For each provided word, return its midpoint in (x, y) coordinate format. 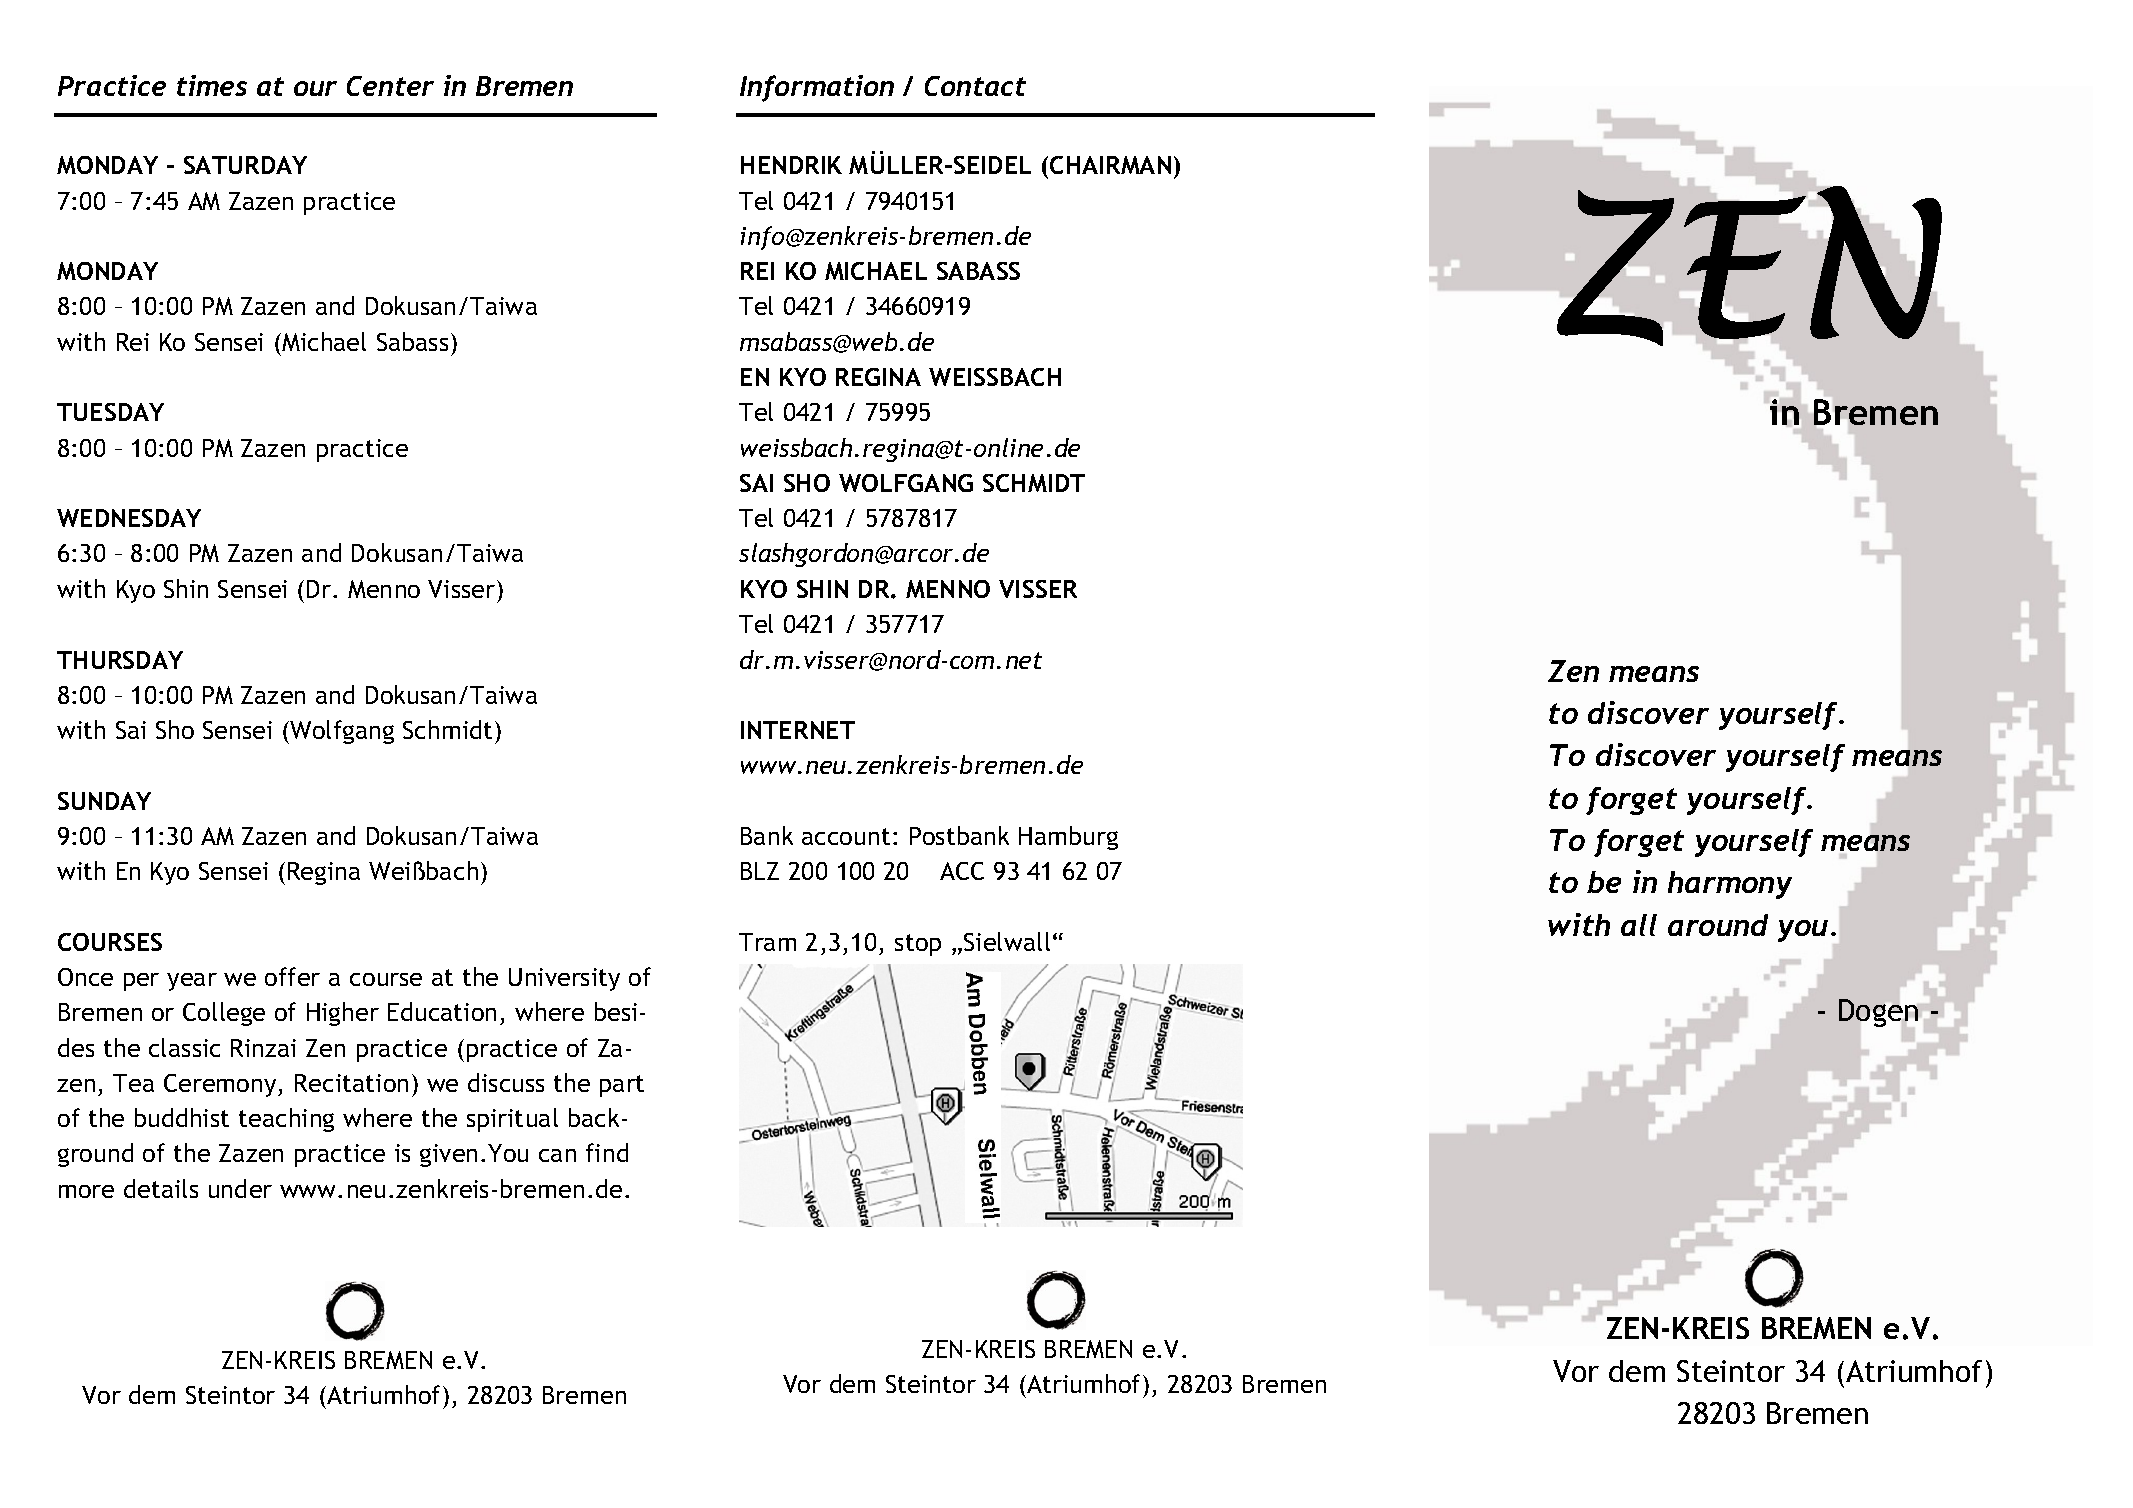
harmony (1730, 885)
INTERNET (798, 730)
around (1718, 925)
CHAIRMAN (1110, 165)
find (607, 1152)
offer (292, 976)
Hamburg (1068, 838)
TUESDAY (110, 412)
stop (918, 945)
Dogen (1878, 1013)
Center (390, 86)
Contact (975, 86)
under (240, 1188)
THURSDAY (120, 660)
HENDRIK (791, 165)
